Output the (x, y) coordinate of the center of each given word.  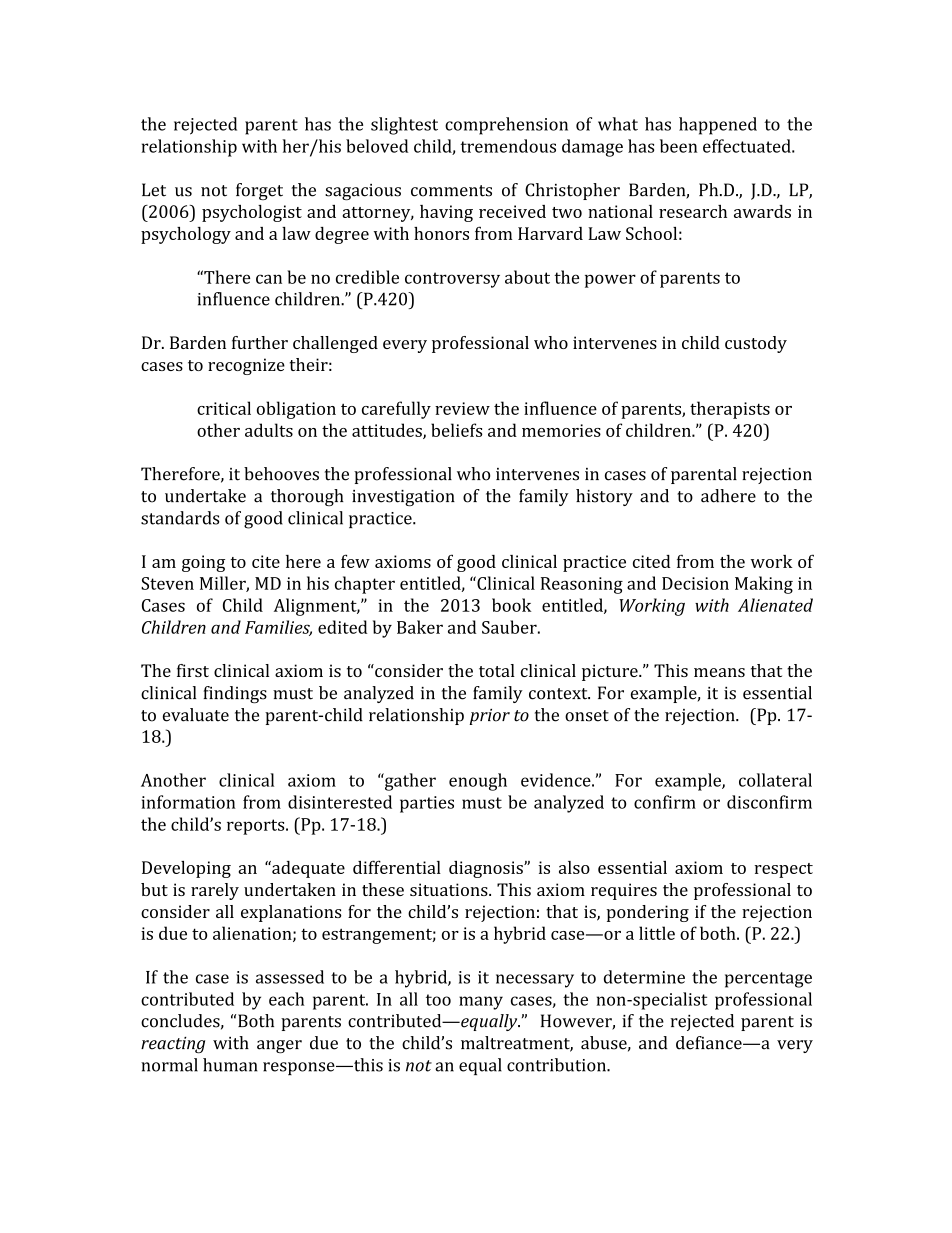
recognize (246, 366)
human (230, 1065)
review (462, 408)
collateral (775, 780)
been (678, 146)
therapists (730, 410)
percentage (768, 980)
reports (257, 827)
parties (427, 804)
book (512, 605)
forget (259, 191)
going (203, 563)
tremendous (508, 146)
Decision (695, 583)
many (481, 1003)
